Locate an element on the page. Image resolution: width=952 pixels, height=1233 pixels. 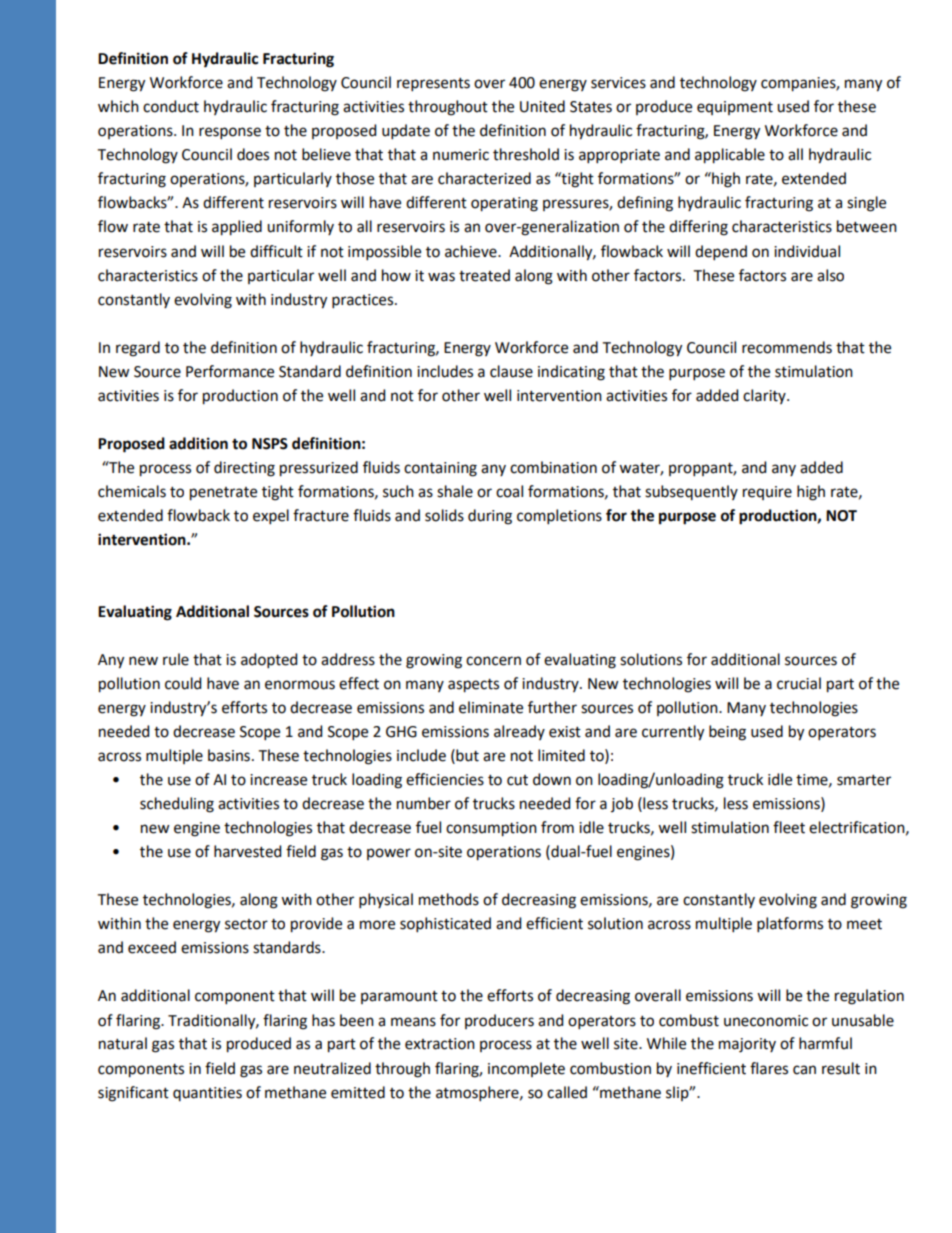
during is located at coordinates (490, 517).
